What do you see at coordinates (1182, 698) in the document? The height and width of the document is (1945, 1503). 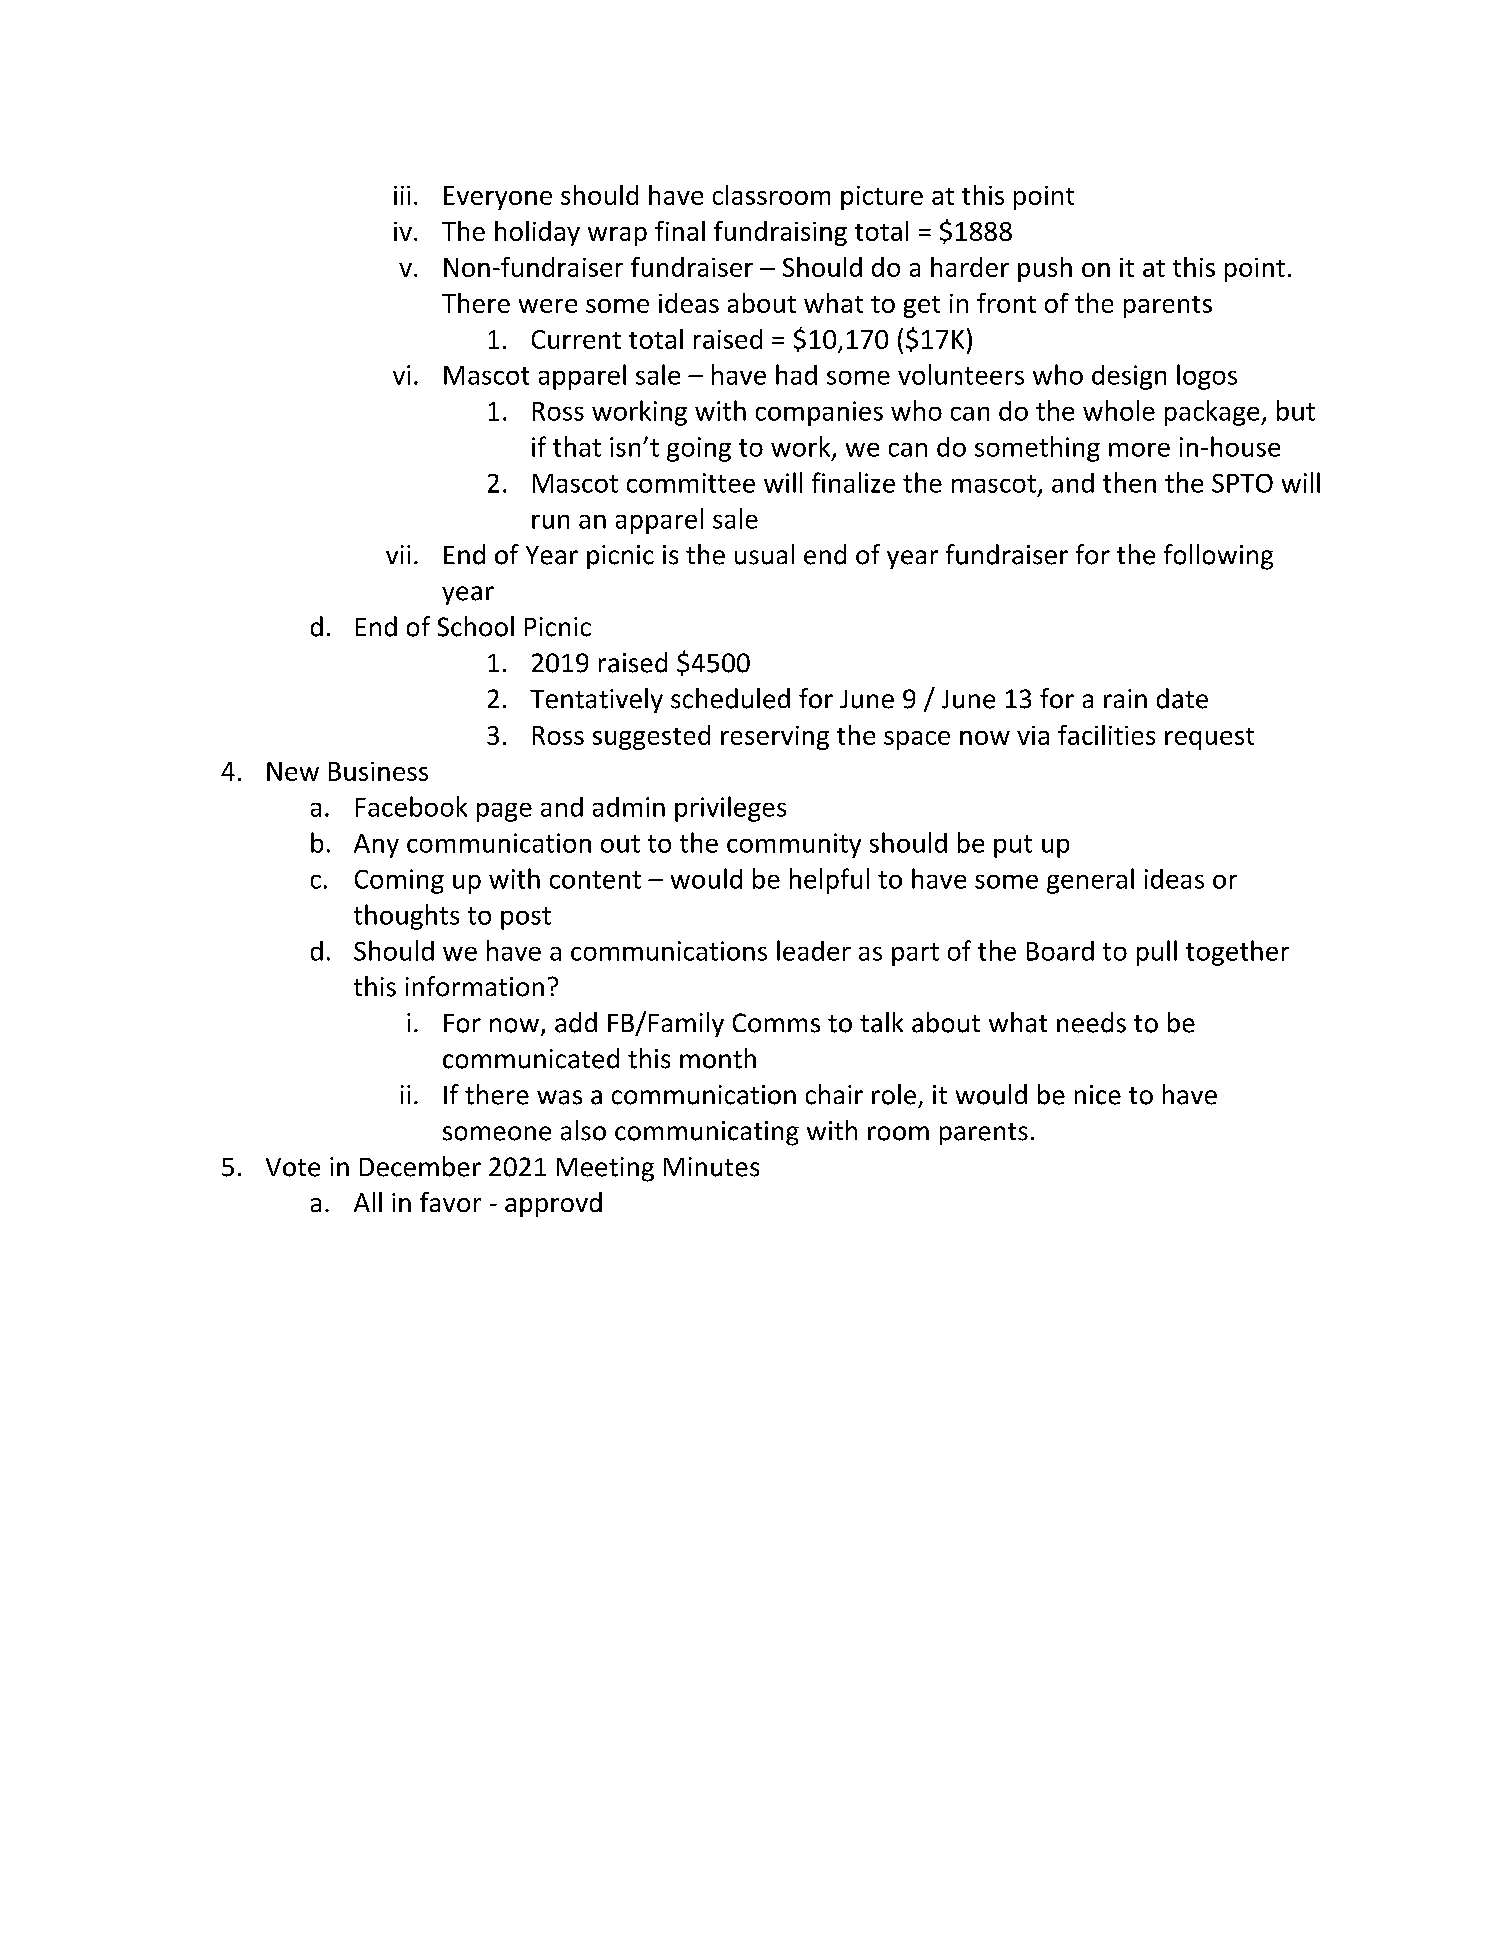 I see `date` at bounding box center [1182, 698].
